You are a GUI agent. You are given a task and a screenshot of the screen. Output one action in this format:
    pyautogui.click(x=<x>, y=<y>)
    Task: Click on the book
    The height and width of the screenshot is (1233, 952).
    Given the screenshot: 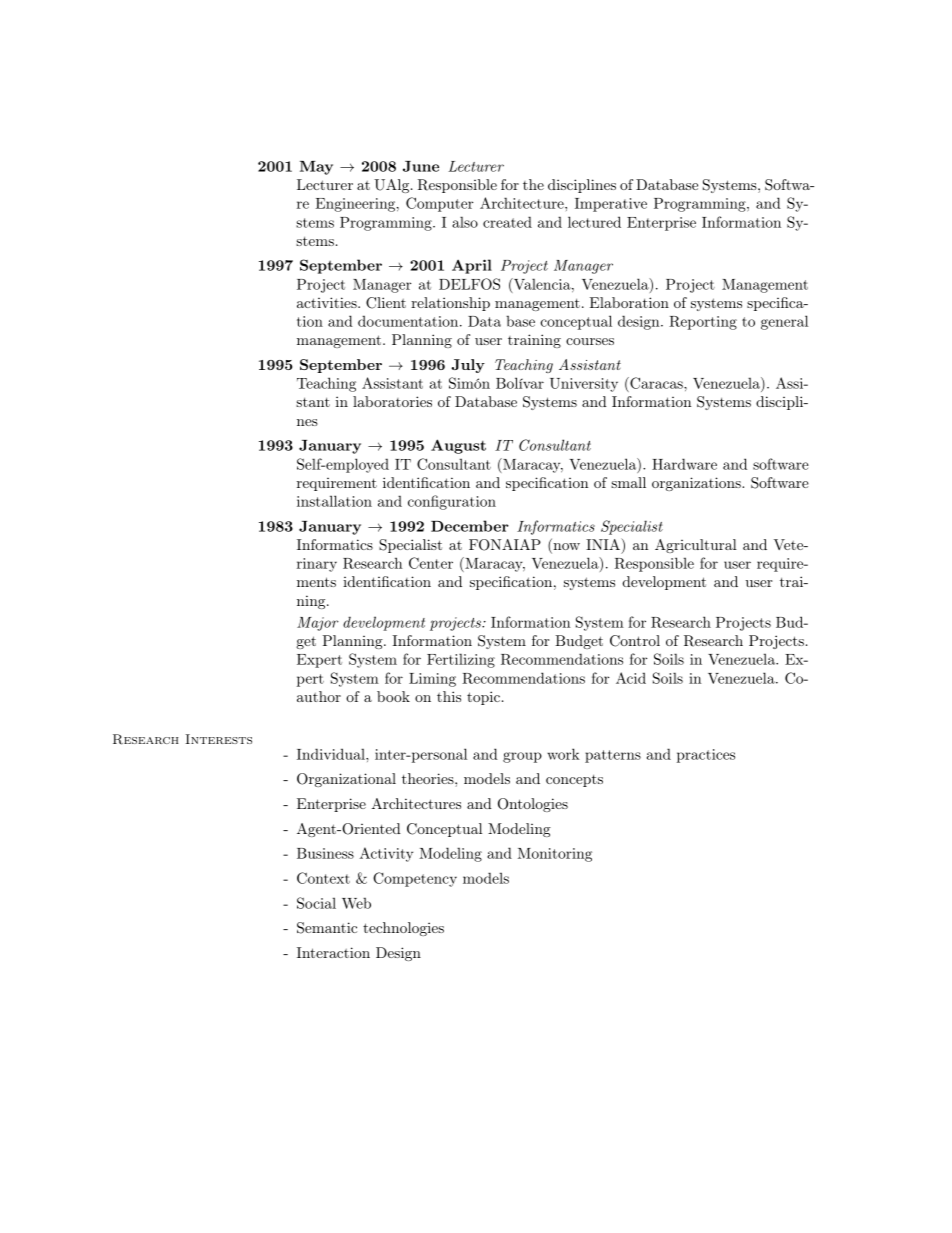 What is the action you would take?
    pyautogui.click(x=393, y=696)
